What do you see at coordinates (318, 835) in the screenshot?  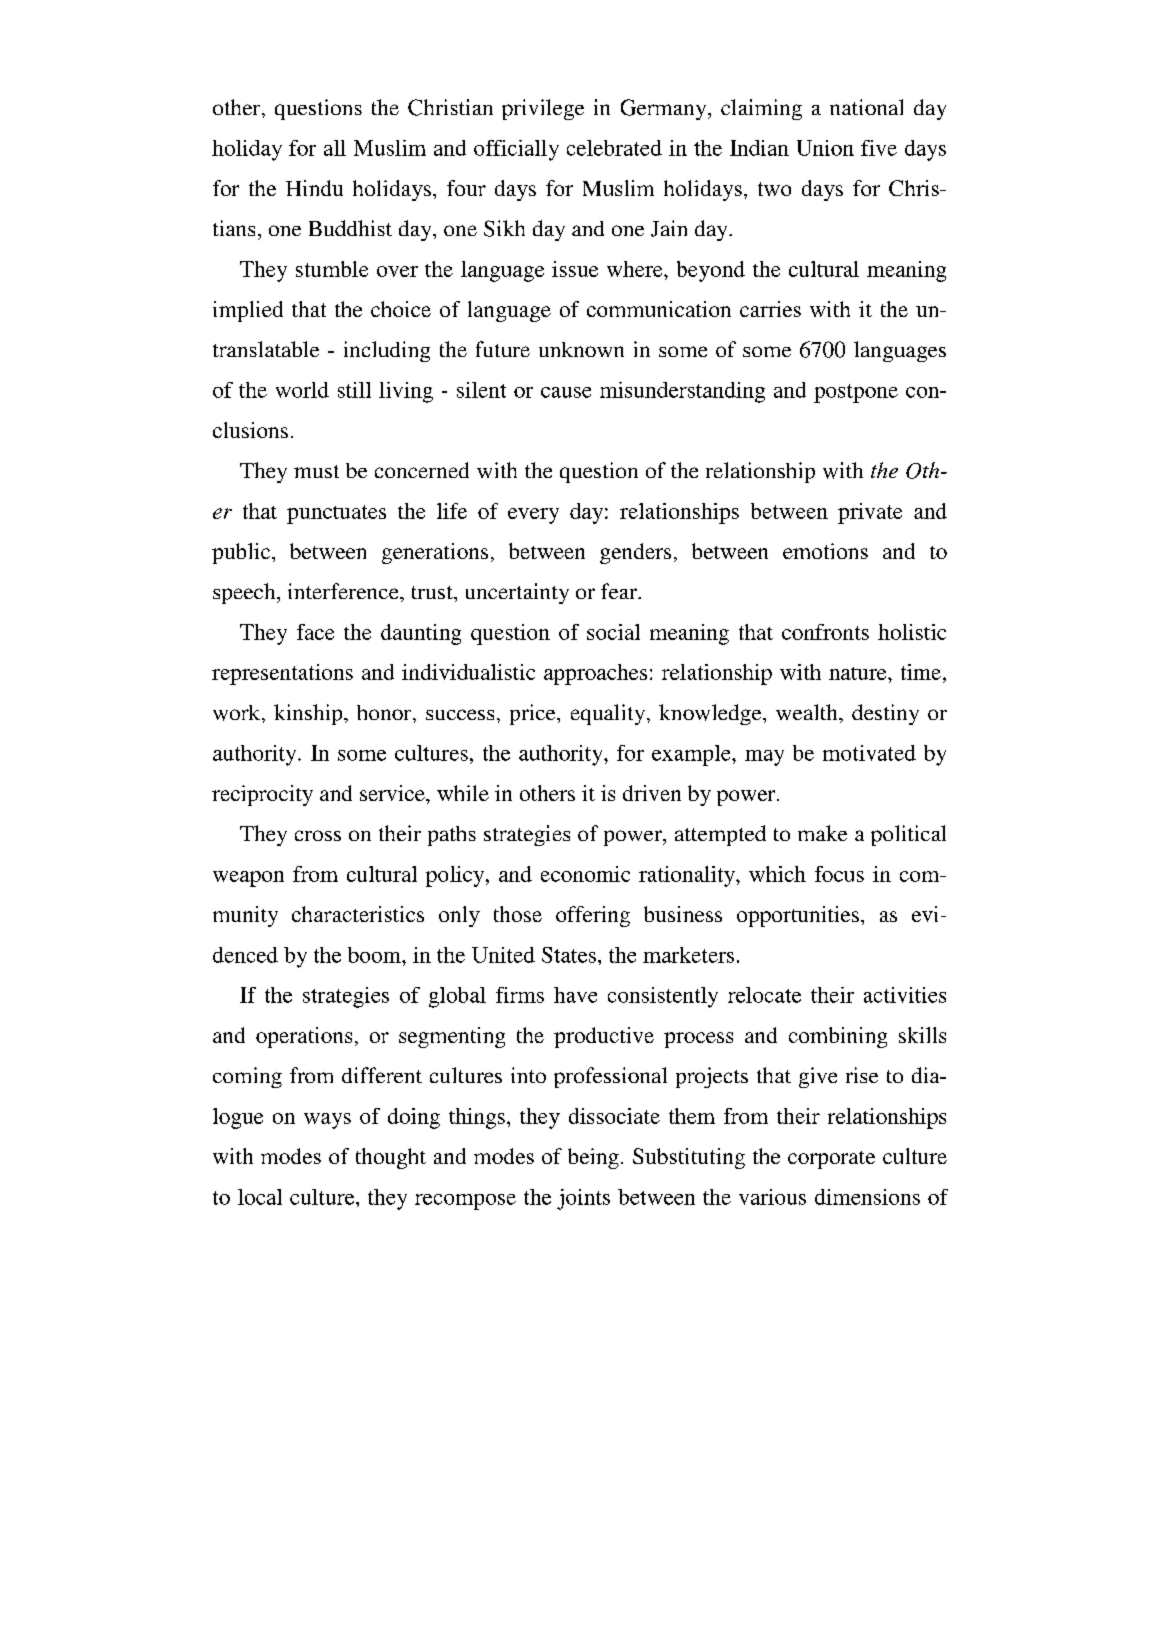 I see `cross` at bounding box center [318, 835].
